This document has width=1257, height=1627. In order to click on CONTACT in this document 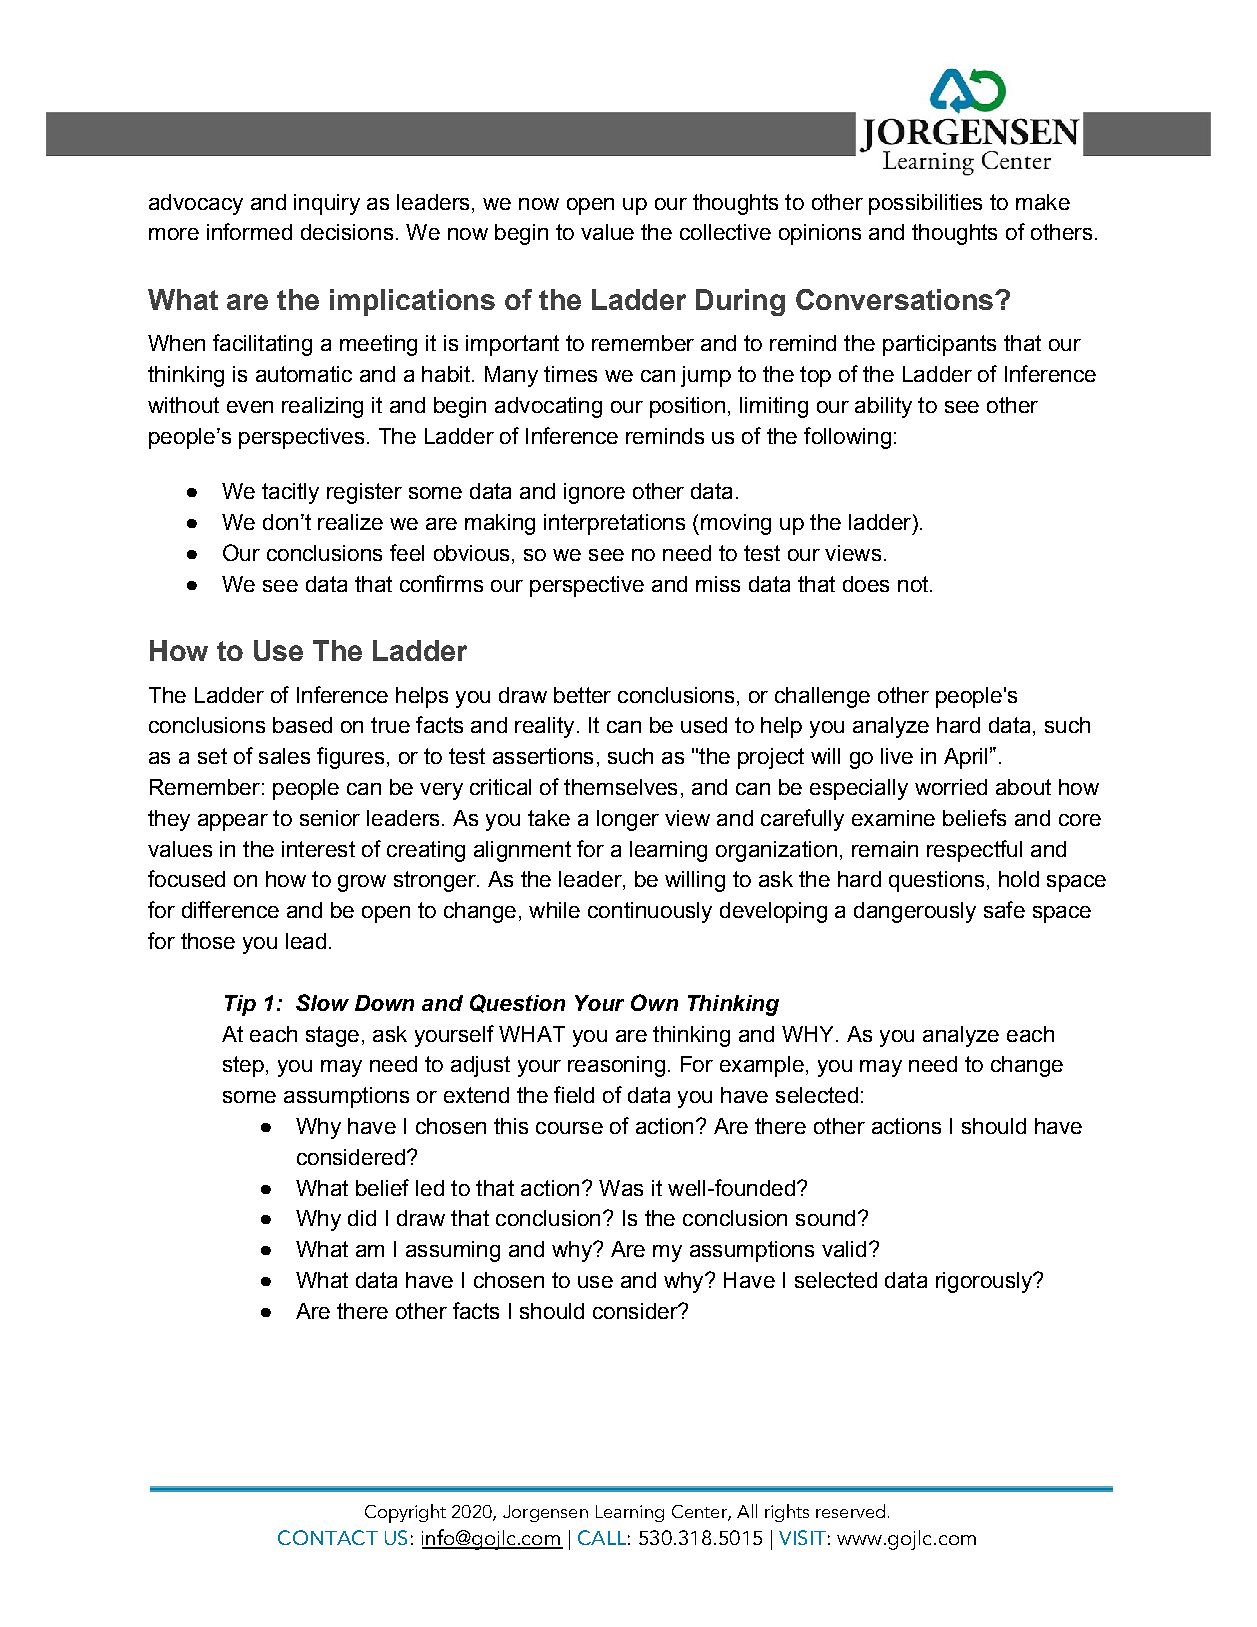, I will do `click(328, 1537)`.
